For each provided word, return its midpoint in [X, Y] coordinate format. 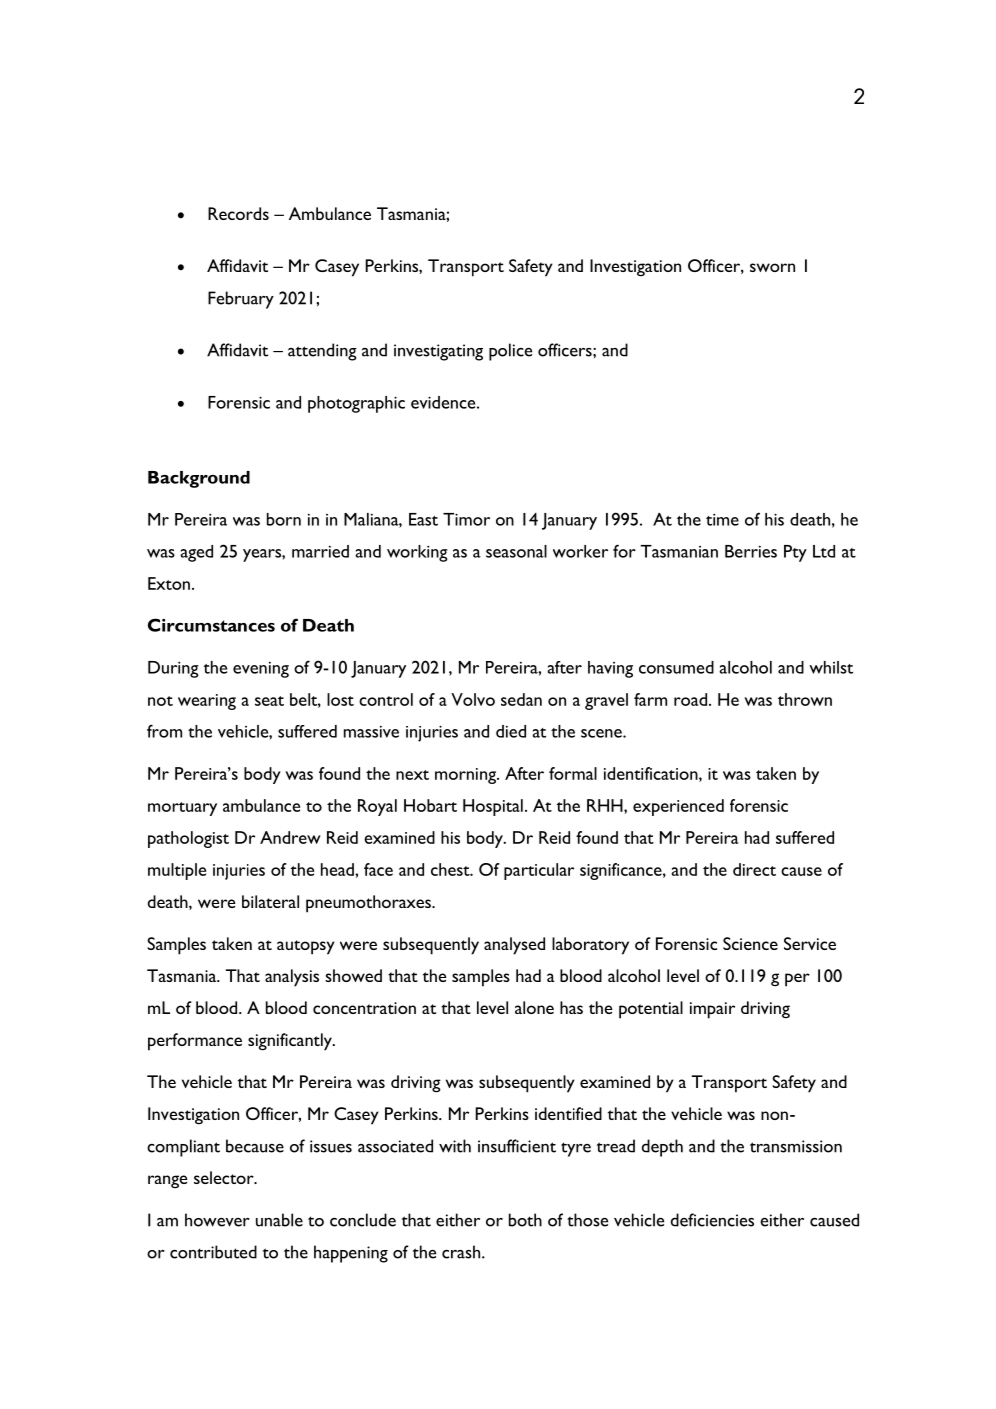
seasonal [516, 551]
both [525, 1220]
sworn [772, 267]
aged [196, 553]
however [217, 1220]
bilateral [270, 901]
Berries [751, 551]
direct [754, 869]
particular [539, 871]
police [510, 352]
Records [238, 213]
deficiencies [712, 1220]
